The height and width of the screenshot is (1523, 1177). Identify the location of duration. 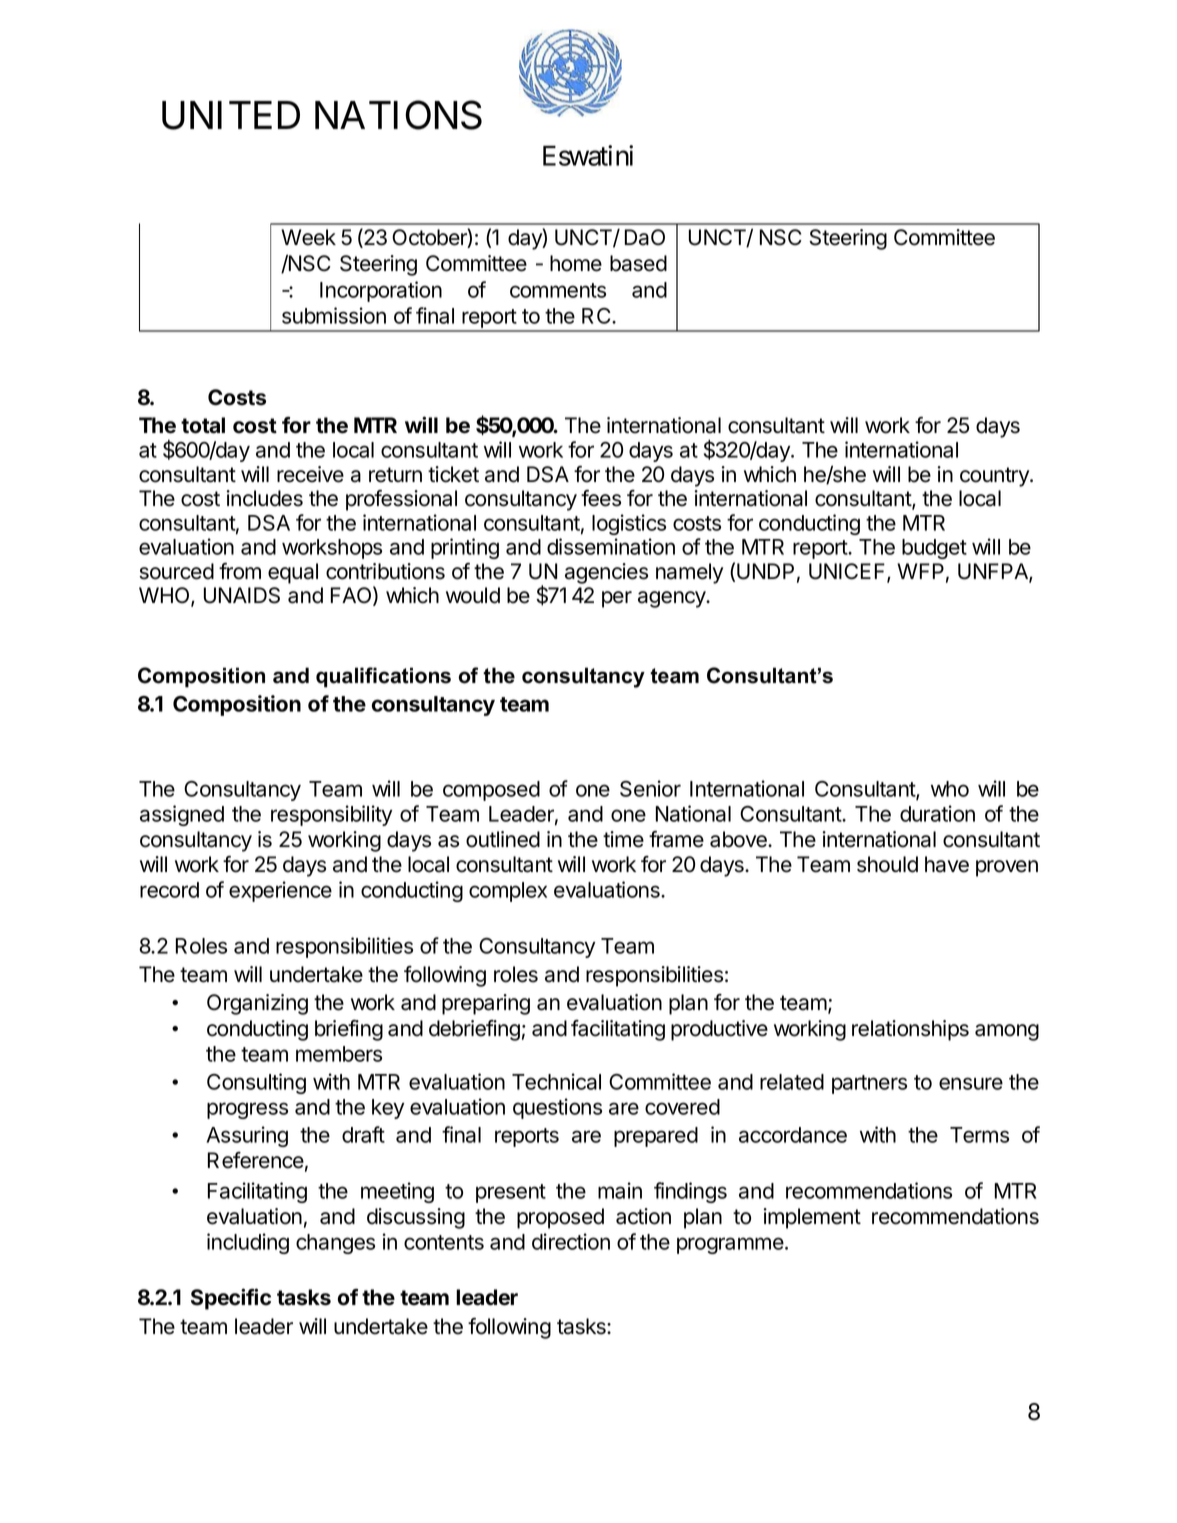
(937, 813).
